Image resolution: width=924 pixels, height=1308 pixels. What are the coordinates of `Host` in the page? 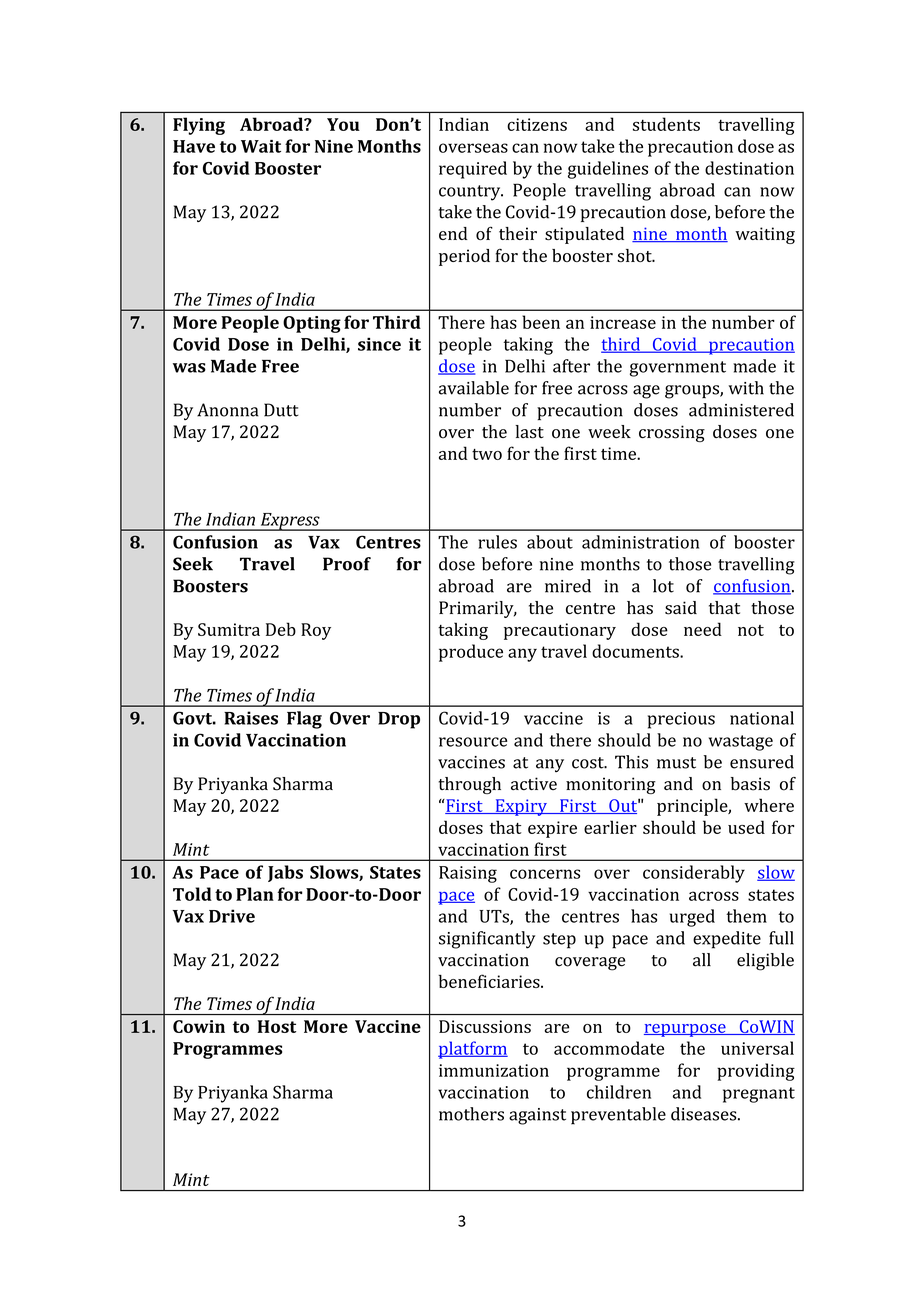 It's located at (276, 1026).
